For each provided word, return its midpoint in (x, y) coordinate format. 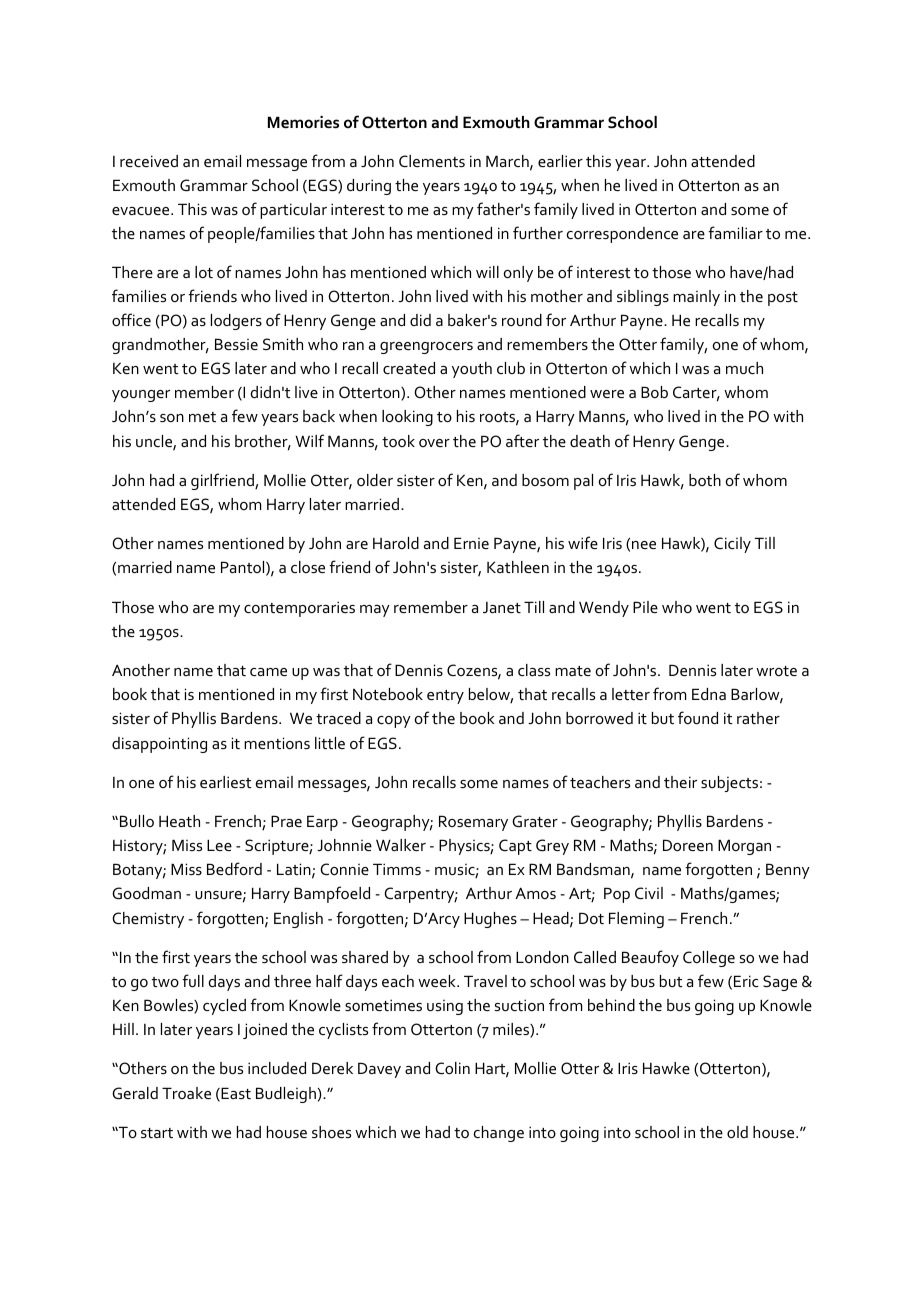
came (268, 672)
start (157, 1133)
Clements (432, 161)
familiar (735, 232)
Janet (502, 607)
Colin (452, 1068)
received (149, 161)
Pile (645, 607)
